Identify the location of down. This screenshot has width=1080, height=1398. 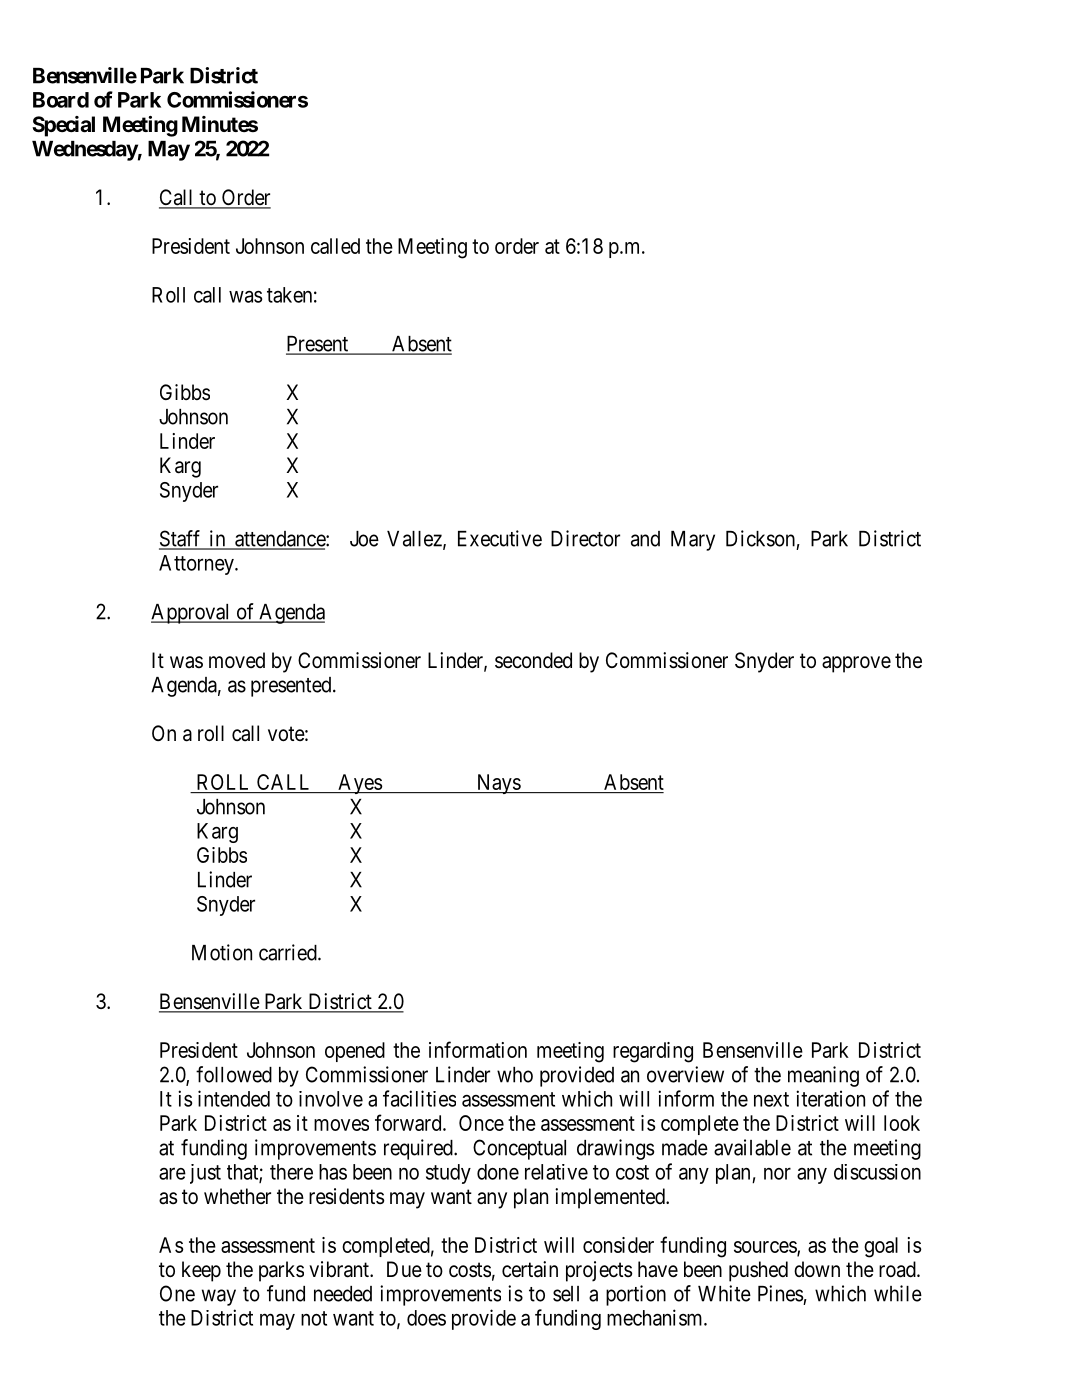
(817, 1269).
